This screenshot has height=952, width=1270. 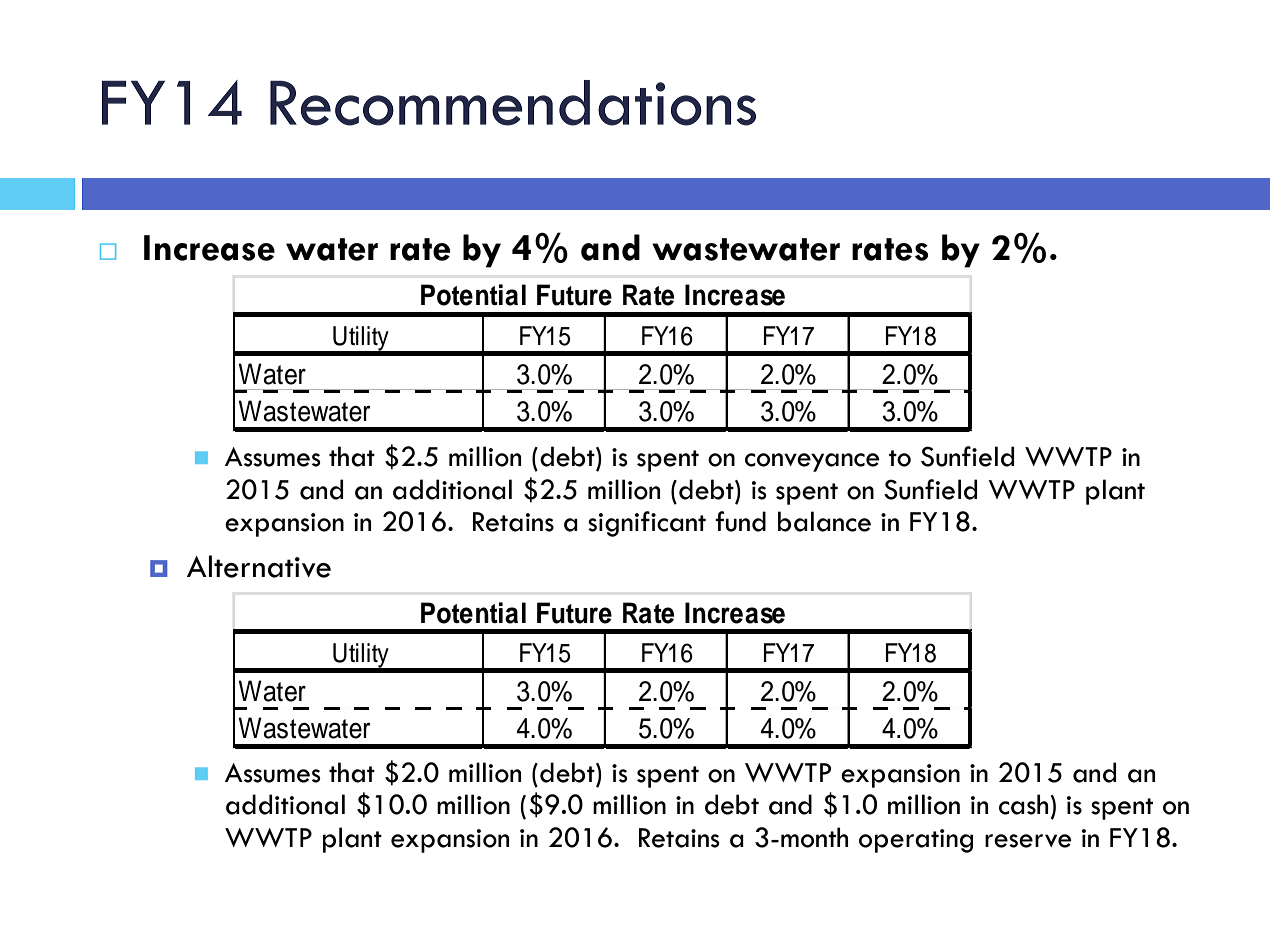 What do you see at coordinates (824, 521) in the screenshot?
I see `balance` at bounding box center [824, 521].
